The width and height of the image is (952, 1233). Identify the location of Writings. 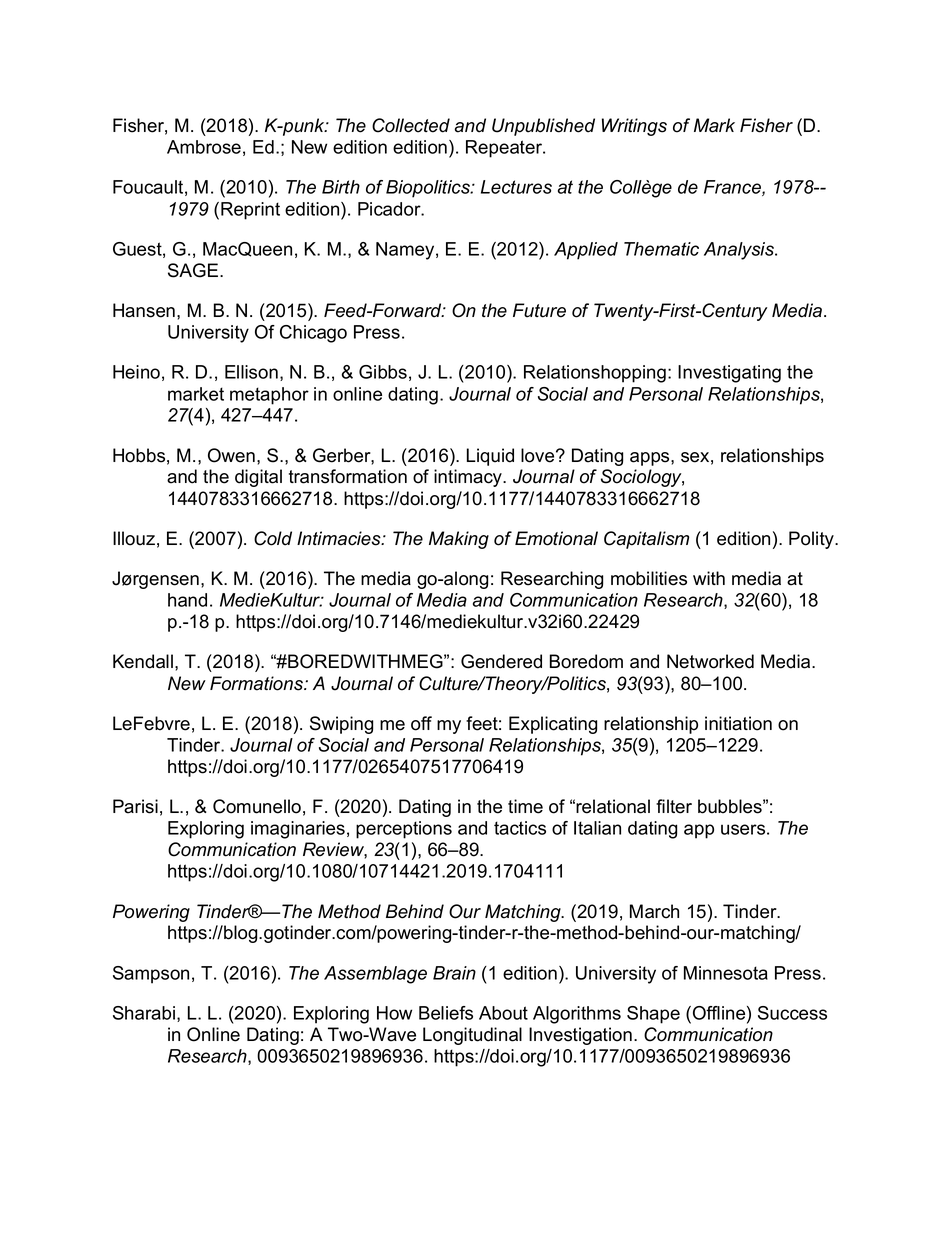
(634, 127).
